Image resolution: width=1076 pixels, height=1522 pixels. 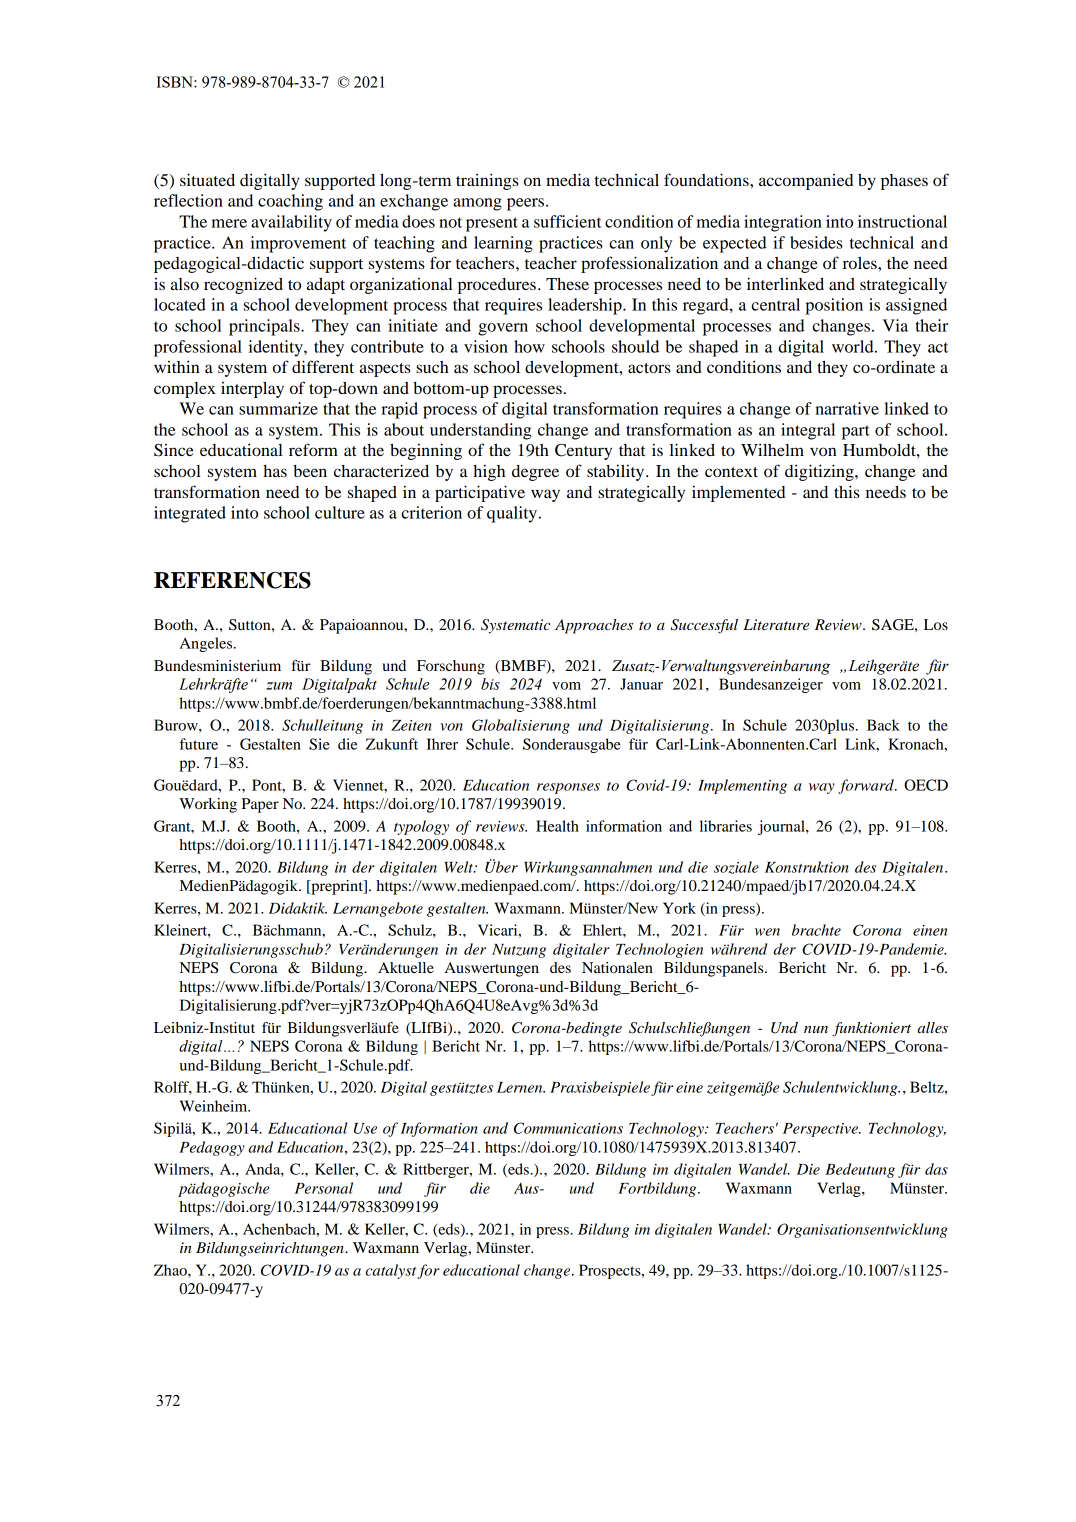 I want to click on Approaches, so click(x=594, y=626).
